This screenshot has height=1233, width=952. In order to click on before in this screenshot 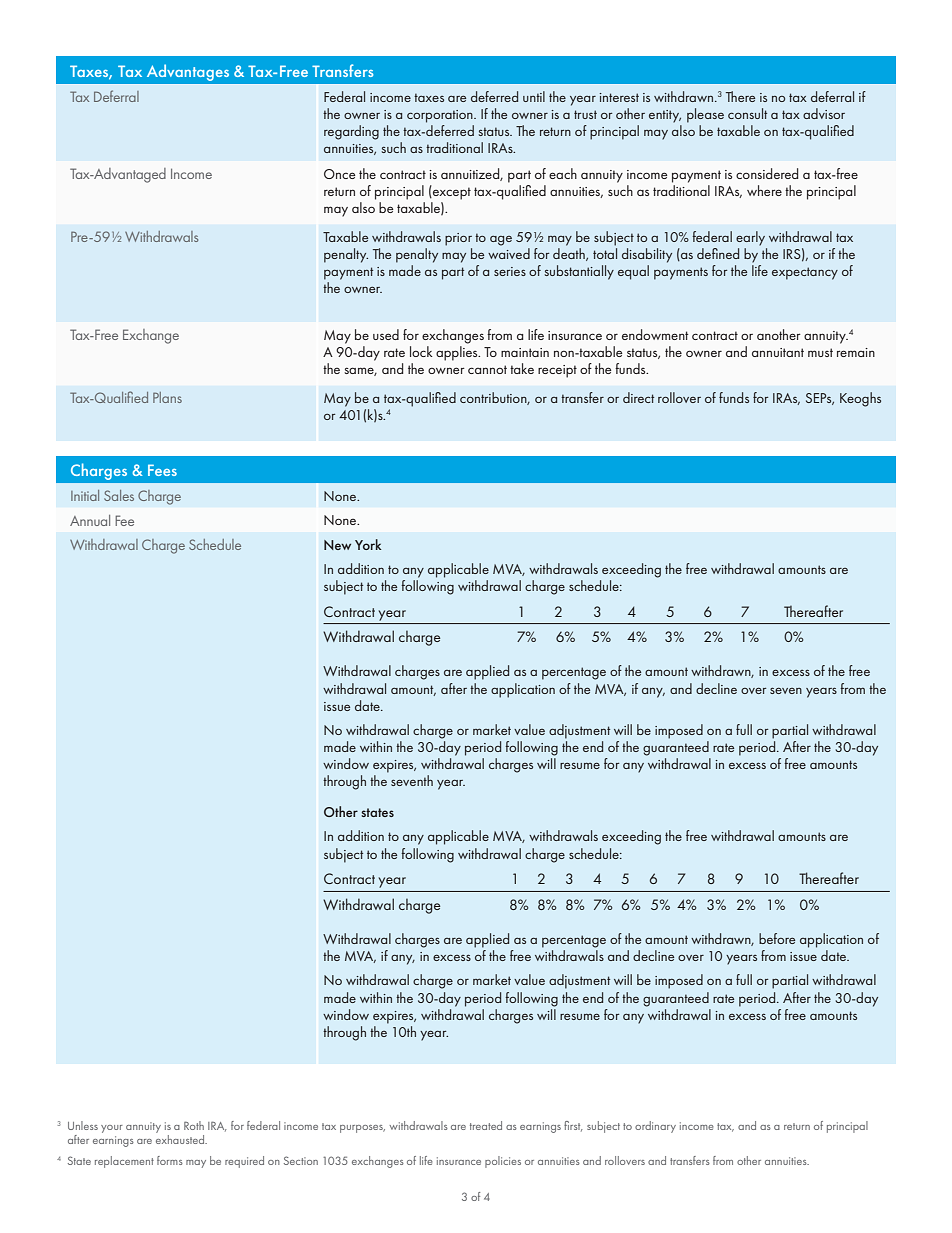, I will do `click(777, 938)`.
